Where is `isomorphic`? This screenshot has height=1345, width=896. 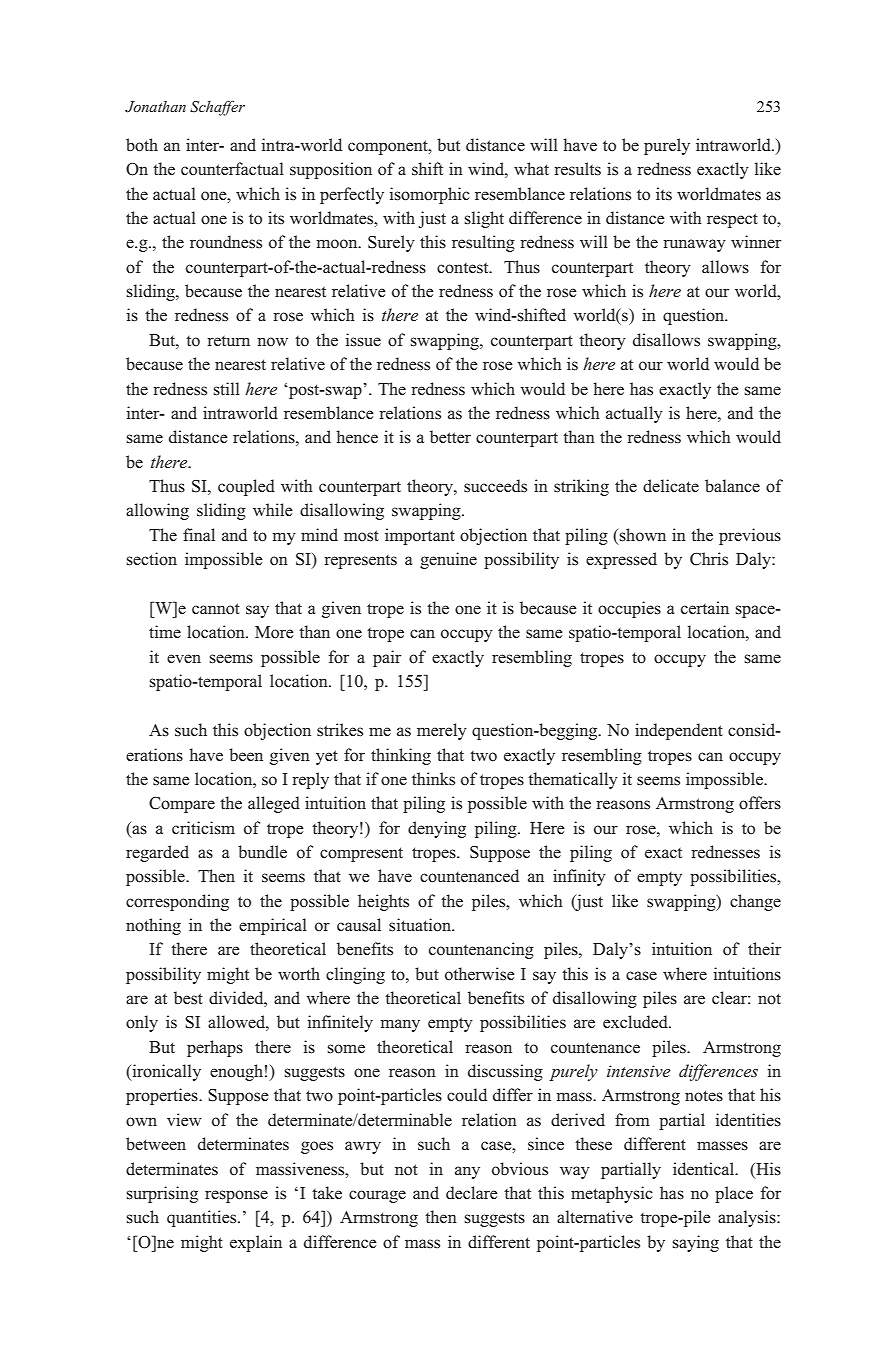 isomorphic is located at coordinates (430, 195).
